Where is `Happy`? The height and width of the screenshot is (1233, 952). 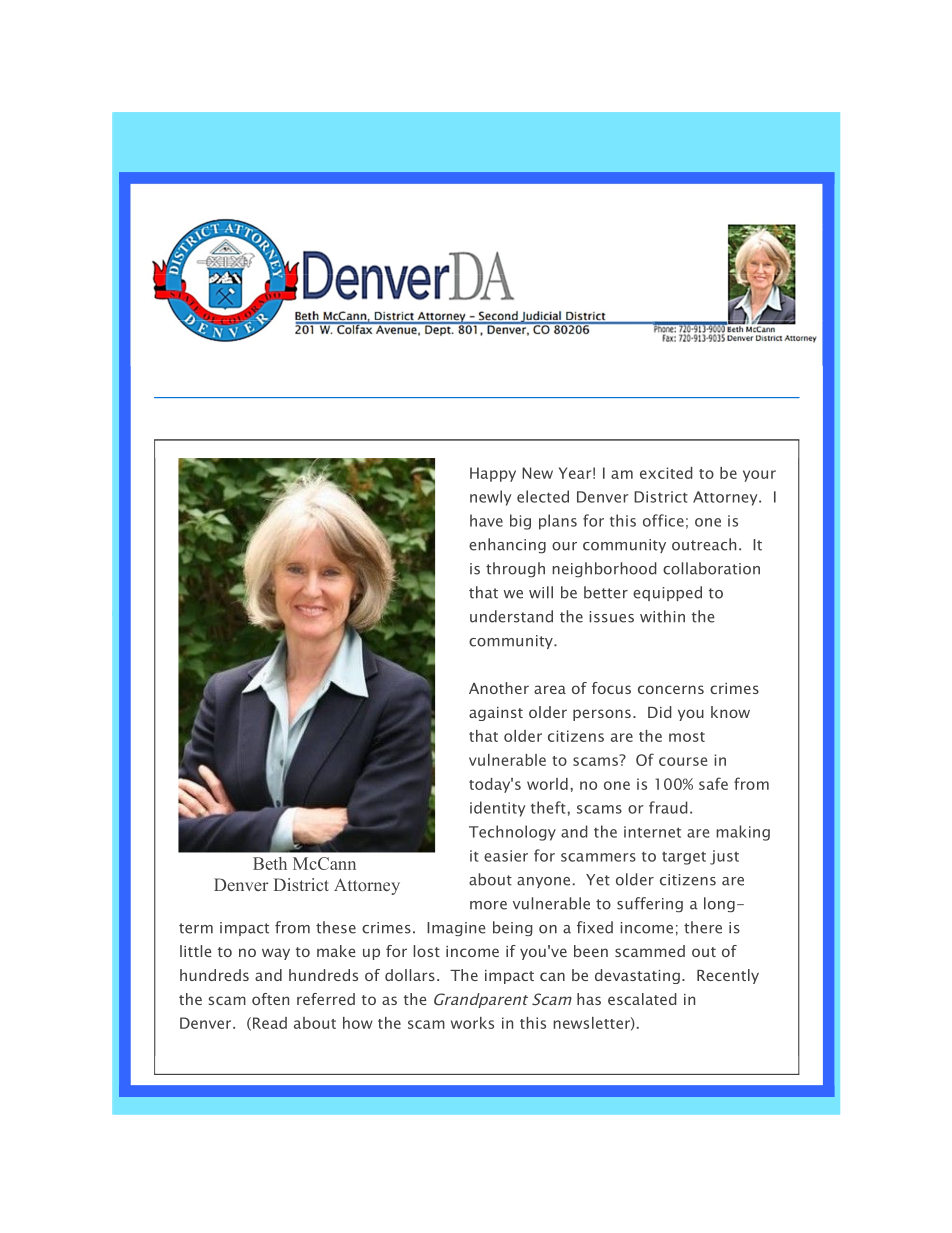
Happy is located at coordinates (493, 474).
